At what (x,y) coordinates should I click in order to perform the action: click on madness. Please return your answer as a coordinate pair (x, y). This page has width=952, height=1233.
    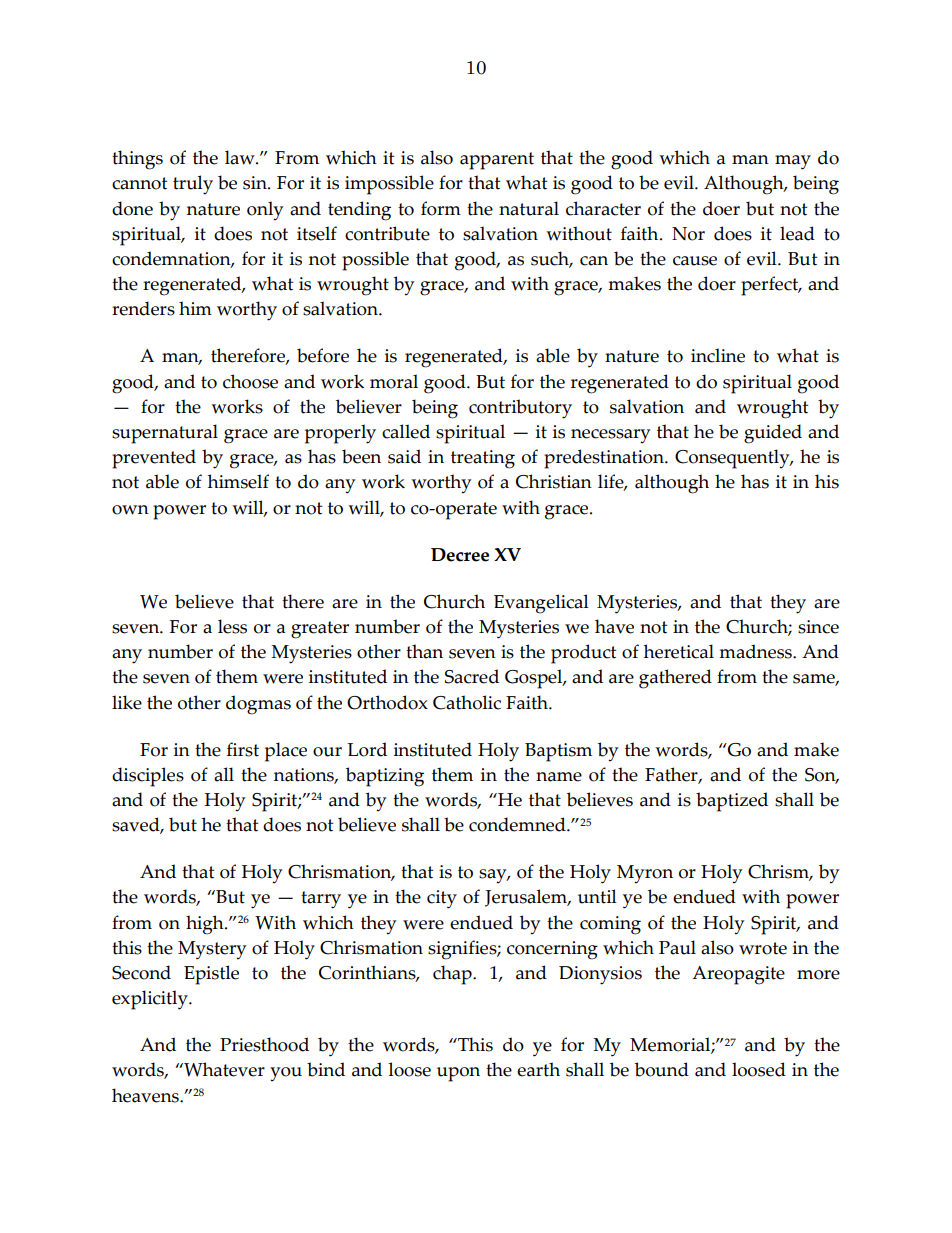
    Looking at the image, I should click on (756, 651).
